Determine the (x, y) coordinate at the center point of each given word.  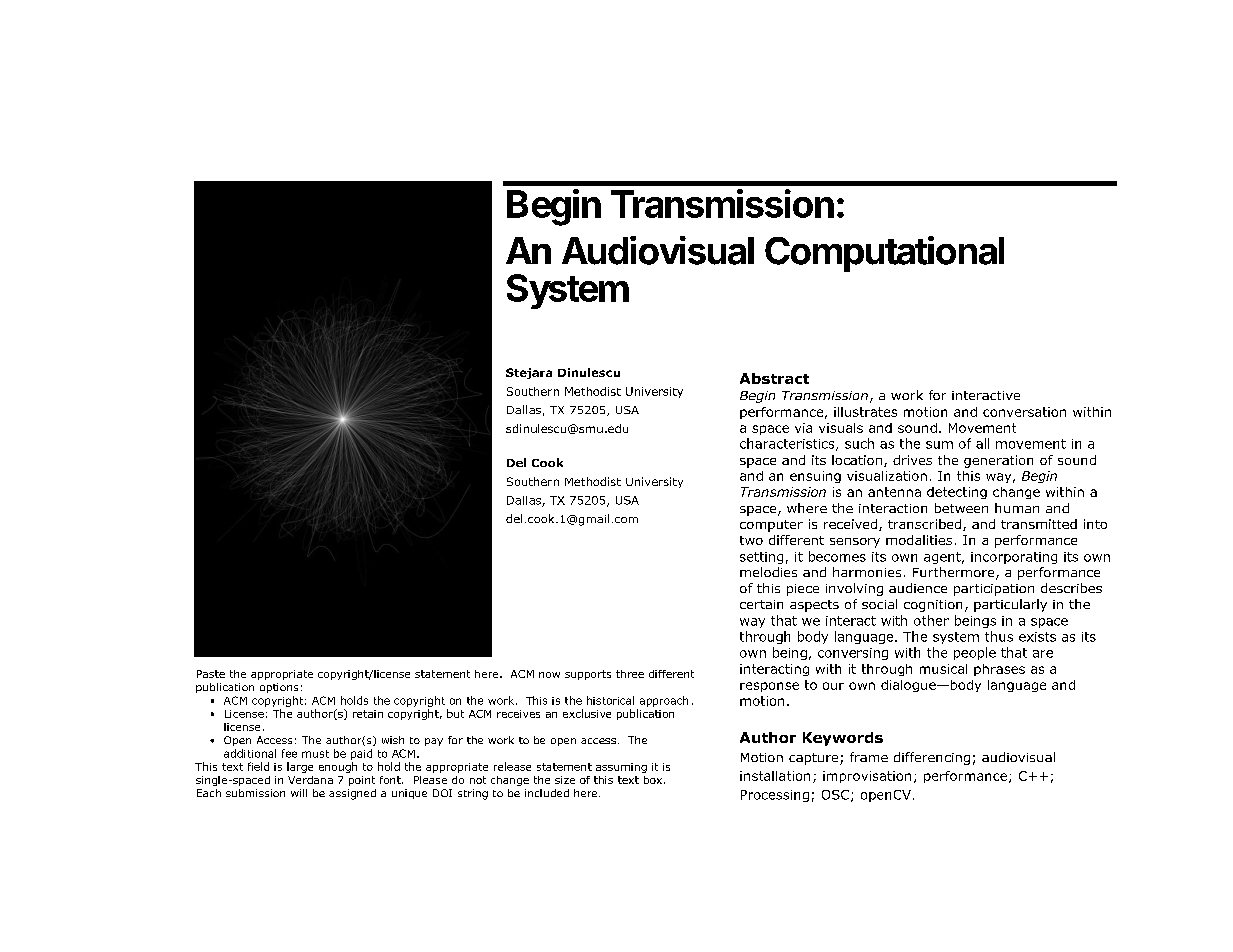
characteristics (788, 444)
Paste (211, 674)
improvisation (867, 777)
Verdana (310, 780)
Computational (884, 254)
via (803, 428)
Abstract (774, 378)
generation (998, 461)
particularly (1010, 605)
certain (761, 604)
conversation (1024, 412)
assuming (621, 768)
